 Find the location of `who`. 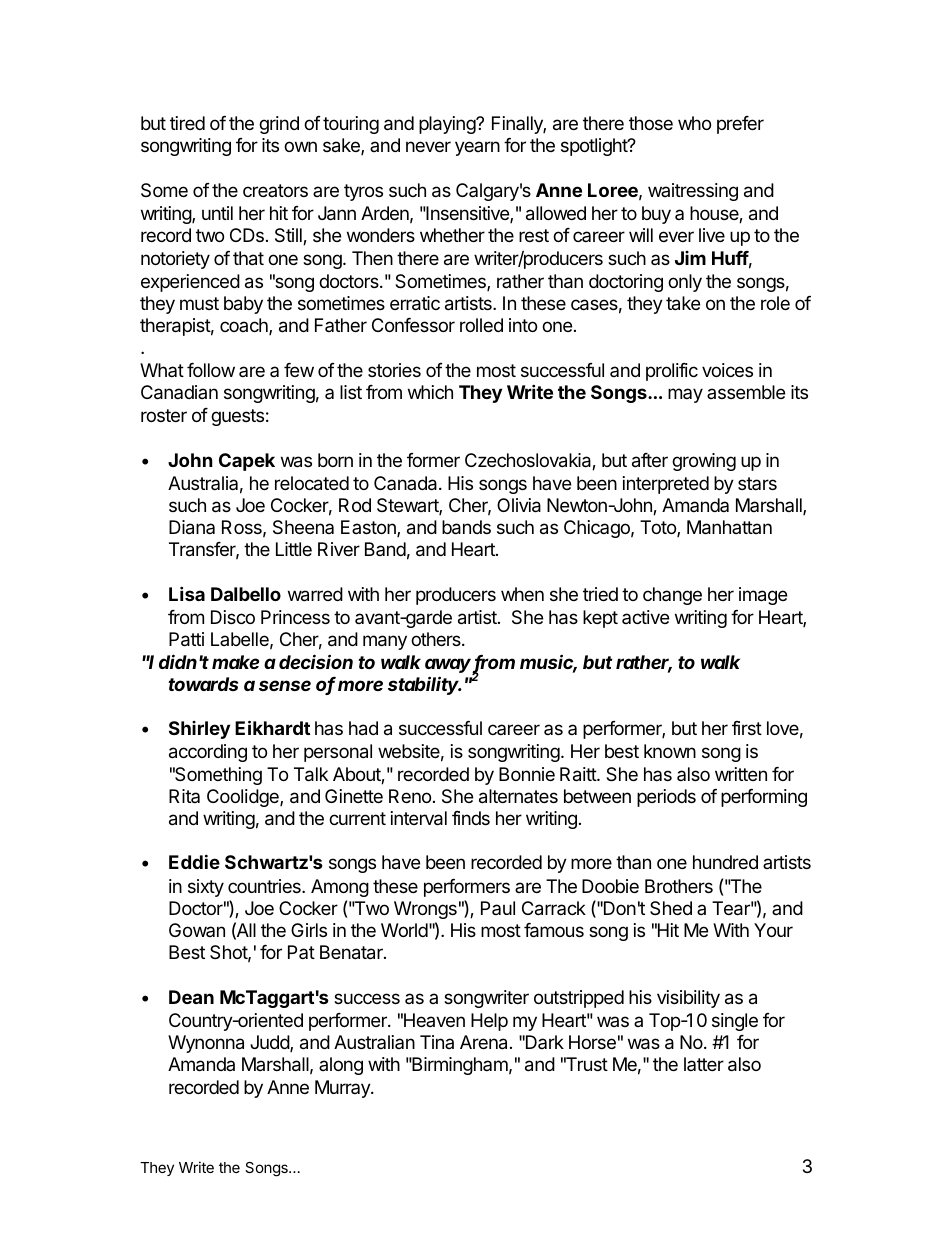

who is located at coordinates (694, 123).
